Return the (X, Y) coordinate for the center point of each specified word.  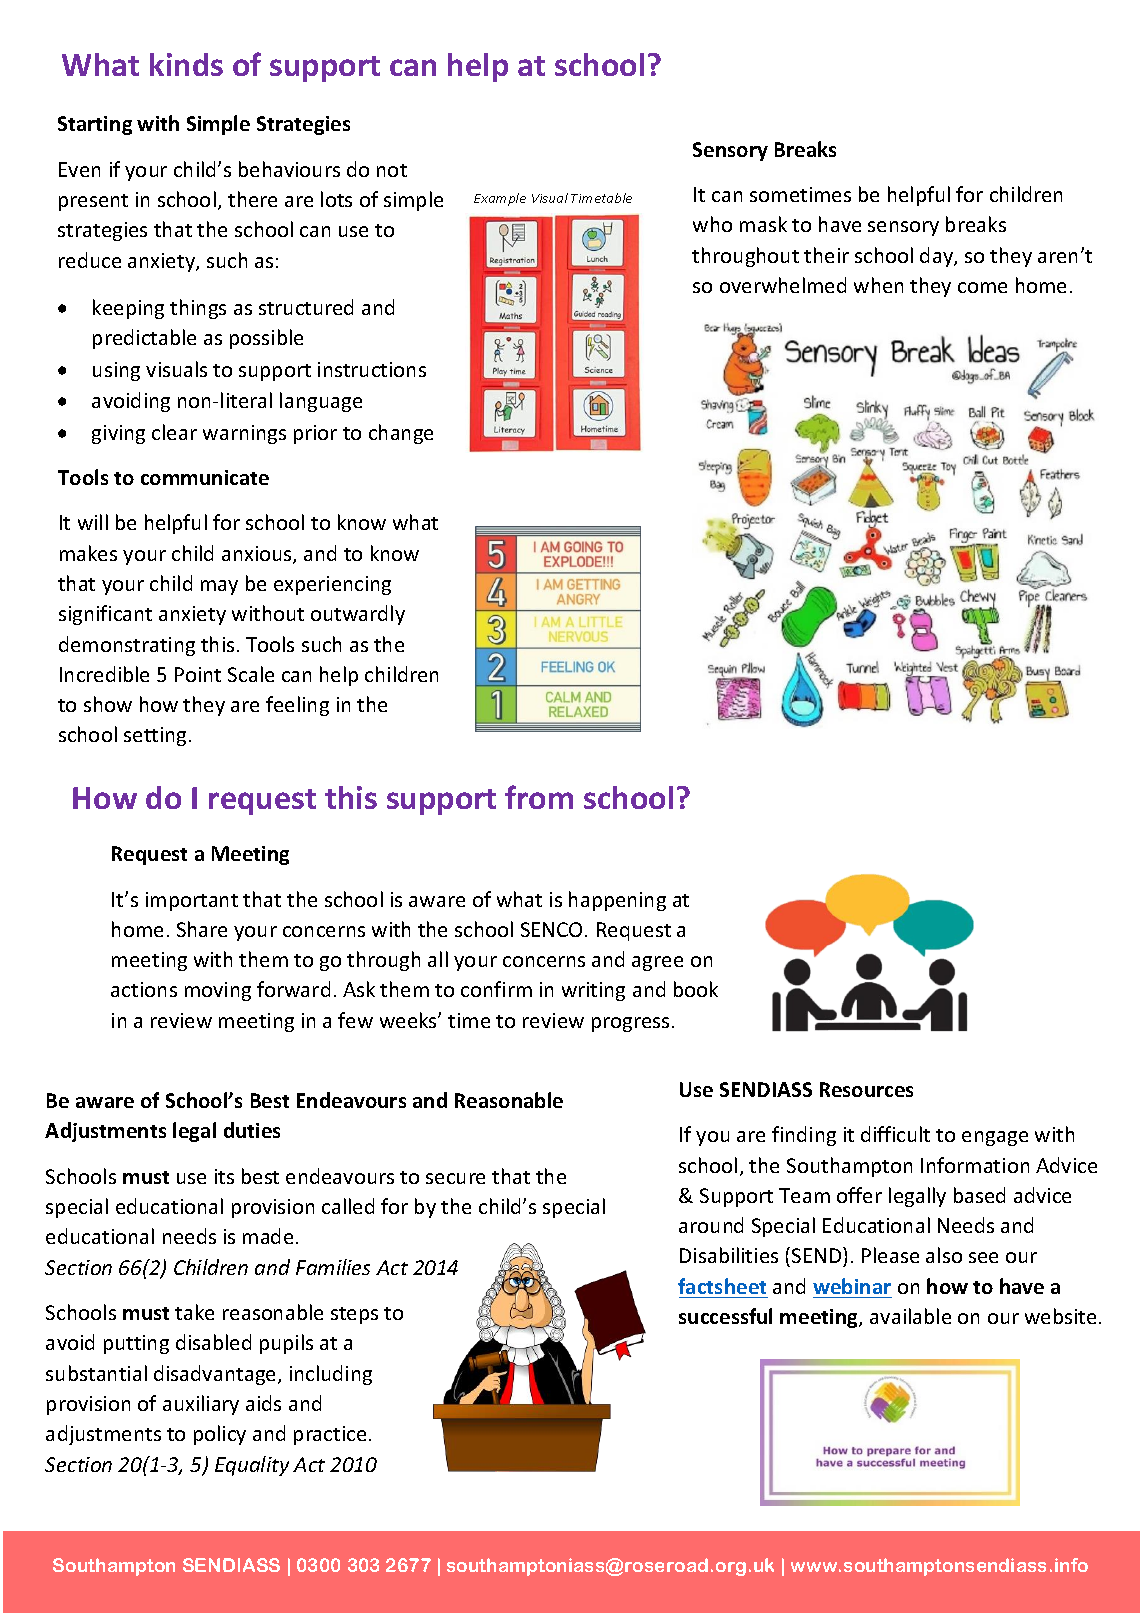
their (826, 255)
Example (500, 199)
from (539, 797)
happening (617, 901)
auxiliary (201, 1405)
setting (157, 736)
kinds (186, 64)
